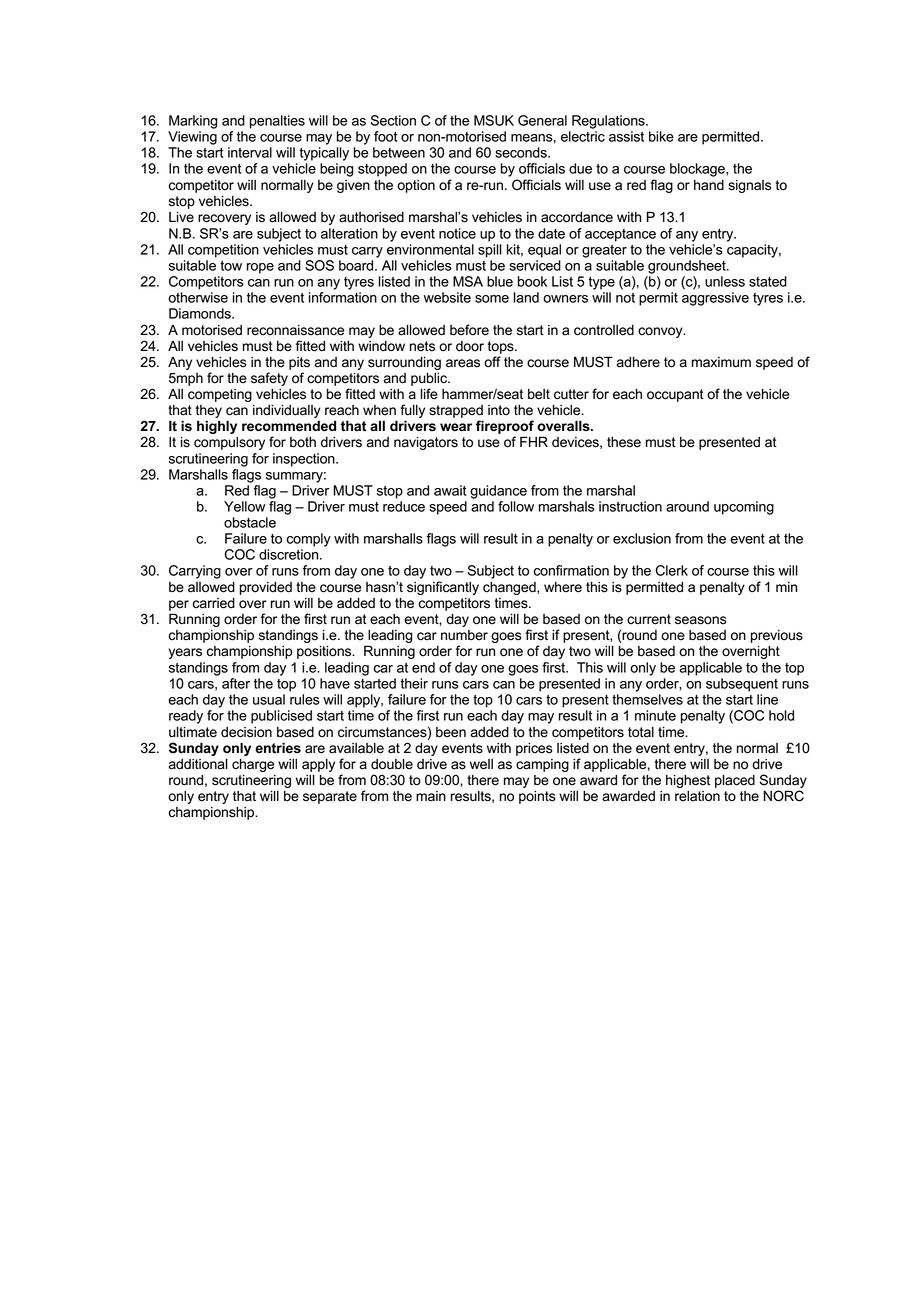 The image size is (924, 1308). What do you see at coordinates (229, 443) in the screenshot?
I see `compulsory` at bounding box center [229, 443].
